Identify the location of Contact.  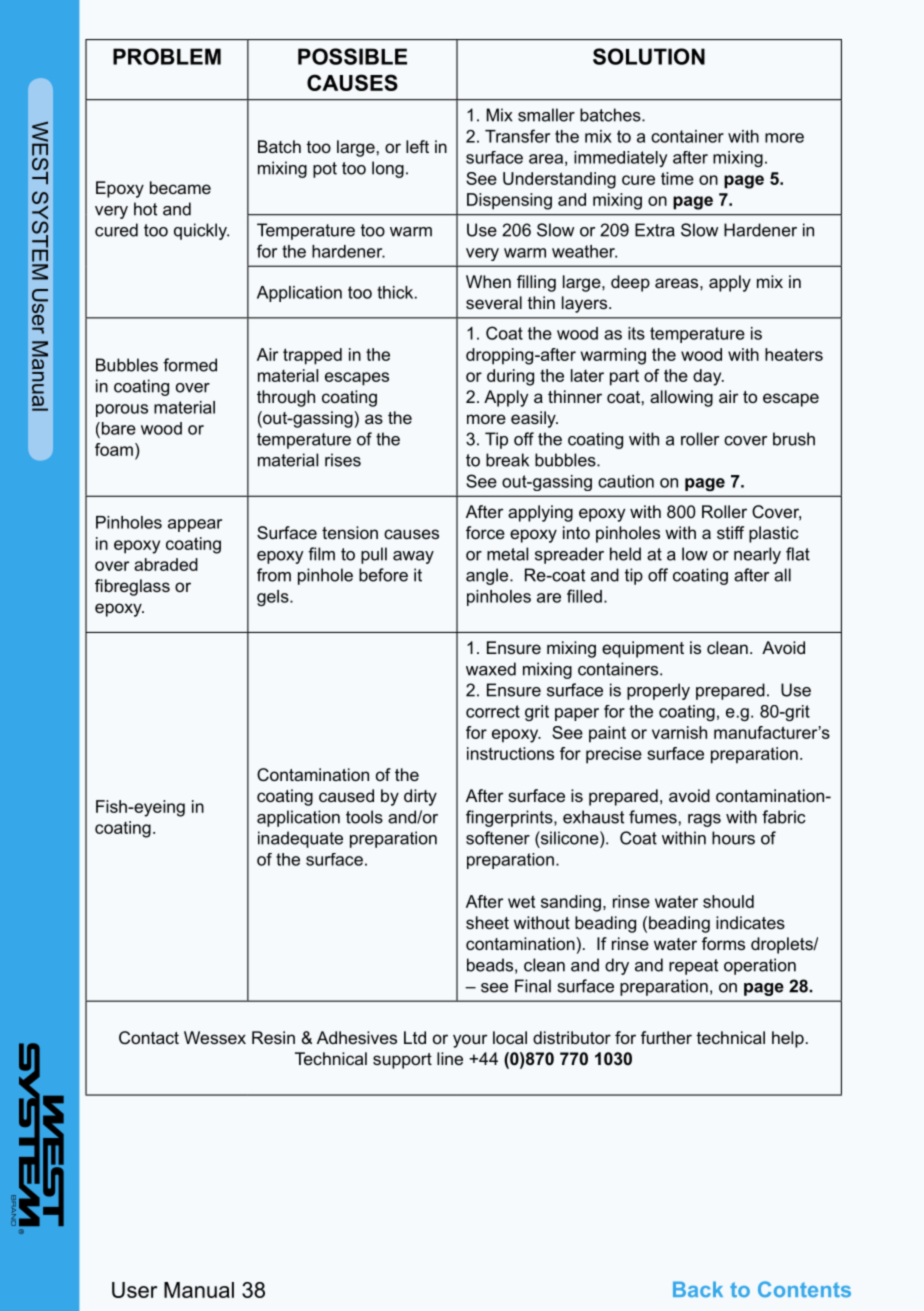
(149, 1037).
